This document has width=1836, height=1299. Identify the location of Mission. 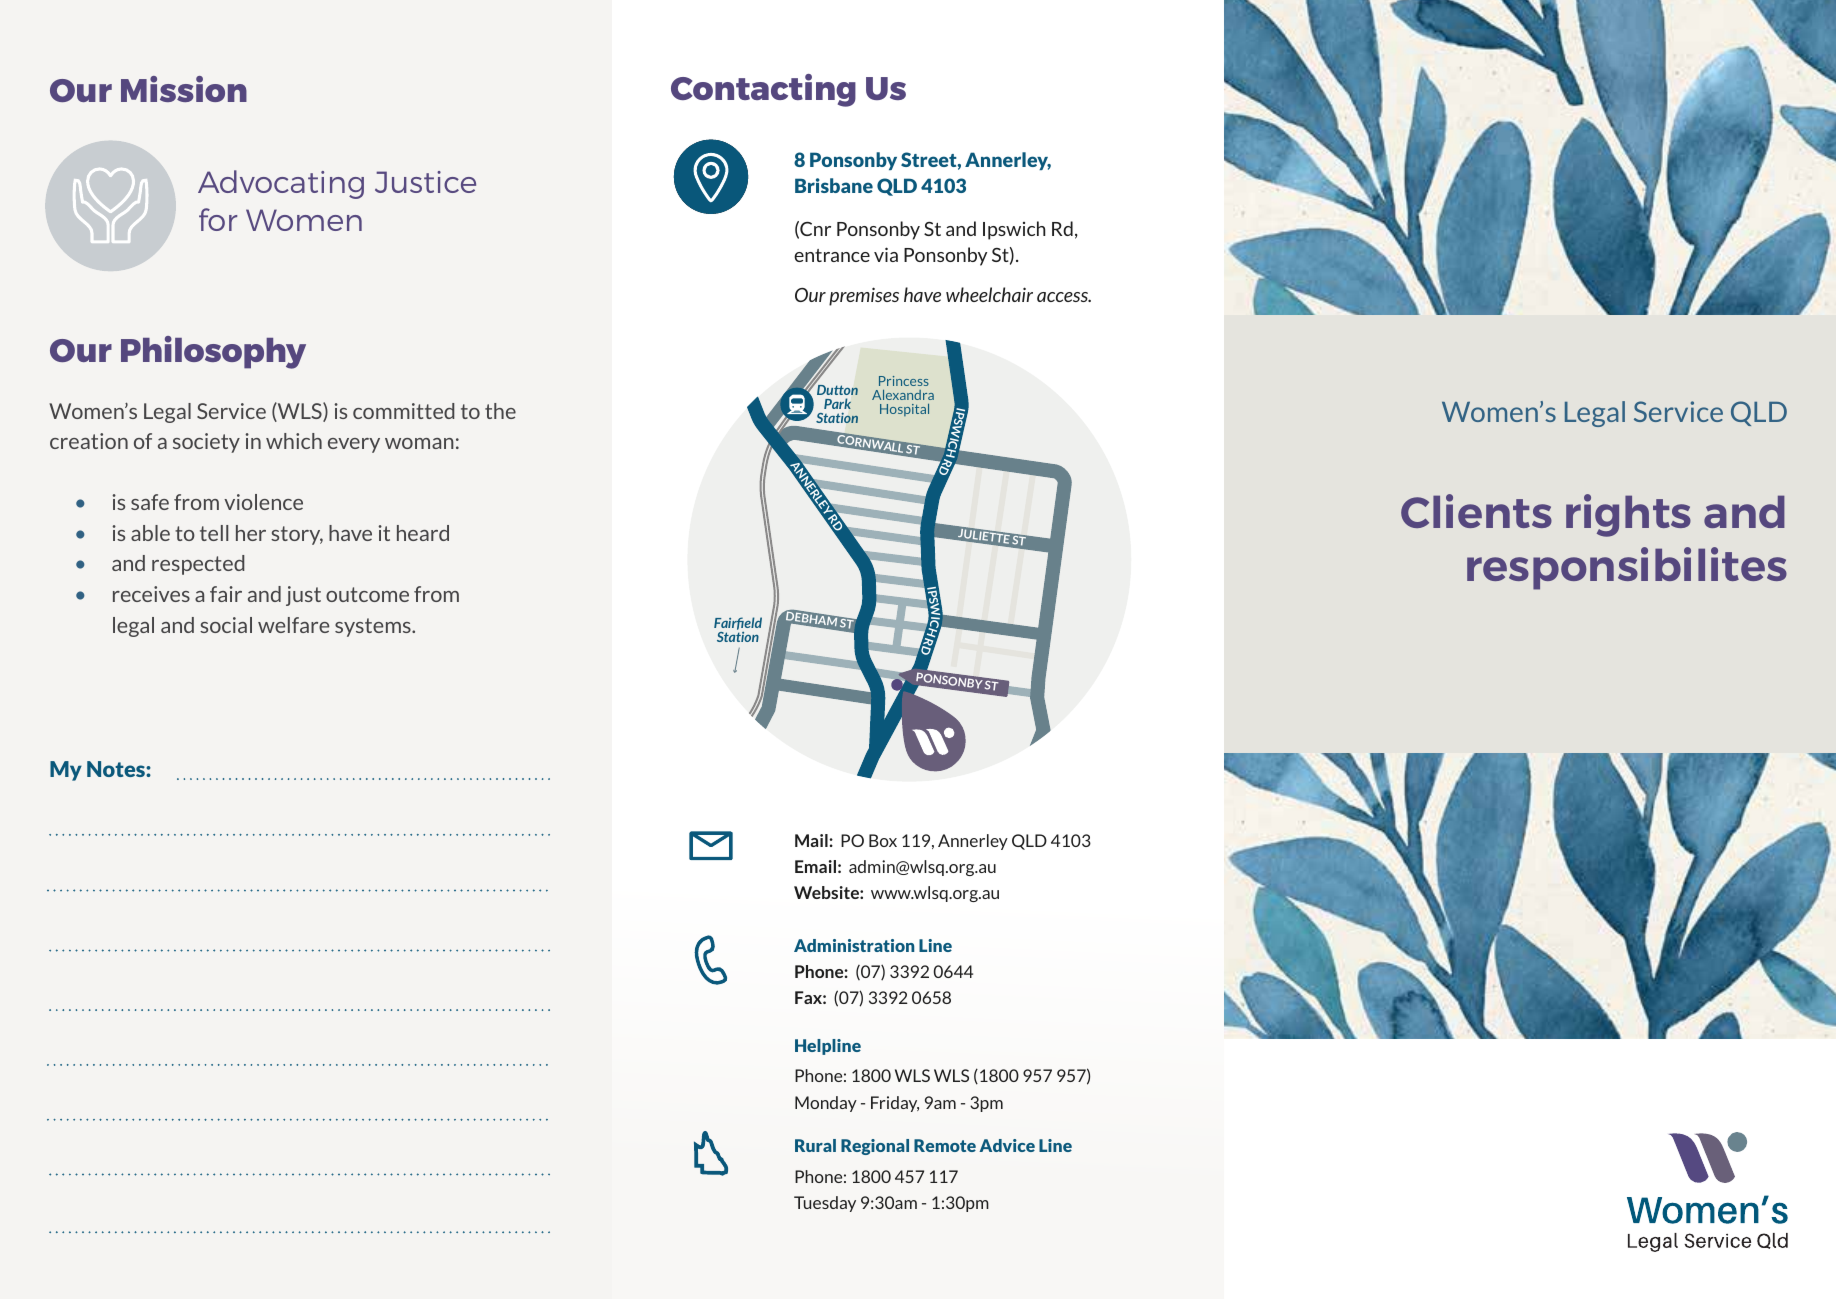
(184, 89).
